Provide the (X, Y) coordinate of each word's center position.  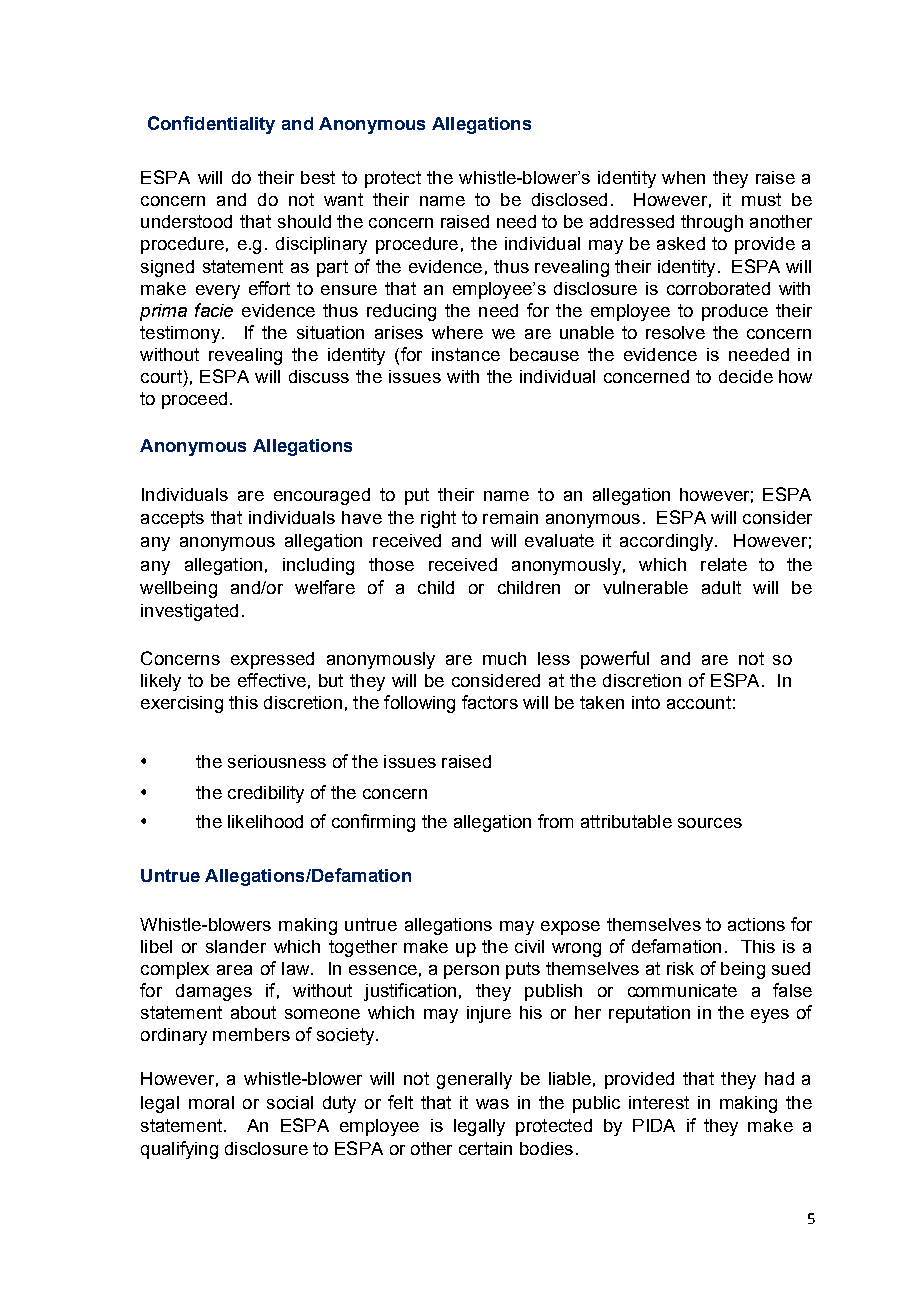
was (492, 1104)
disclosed (569, 199)
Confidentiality (211, 125)
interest (659, 1102)
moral (211, 1102)
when (683, 177)
